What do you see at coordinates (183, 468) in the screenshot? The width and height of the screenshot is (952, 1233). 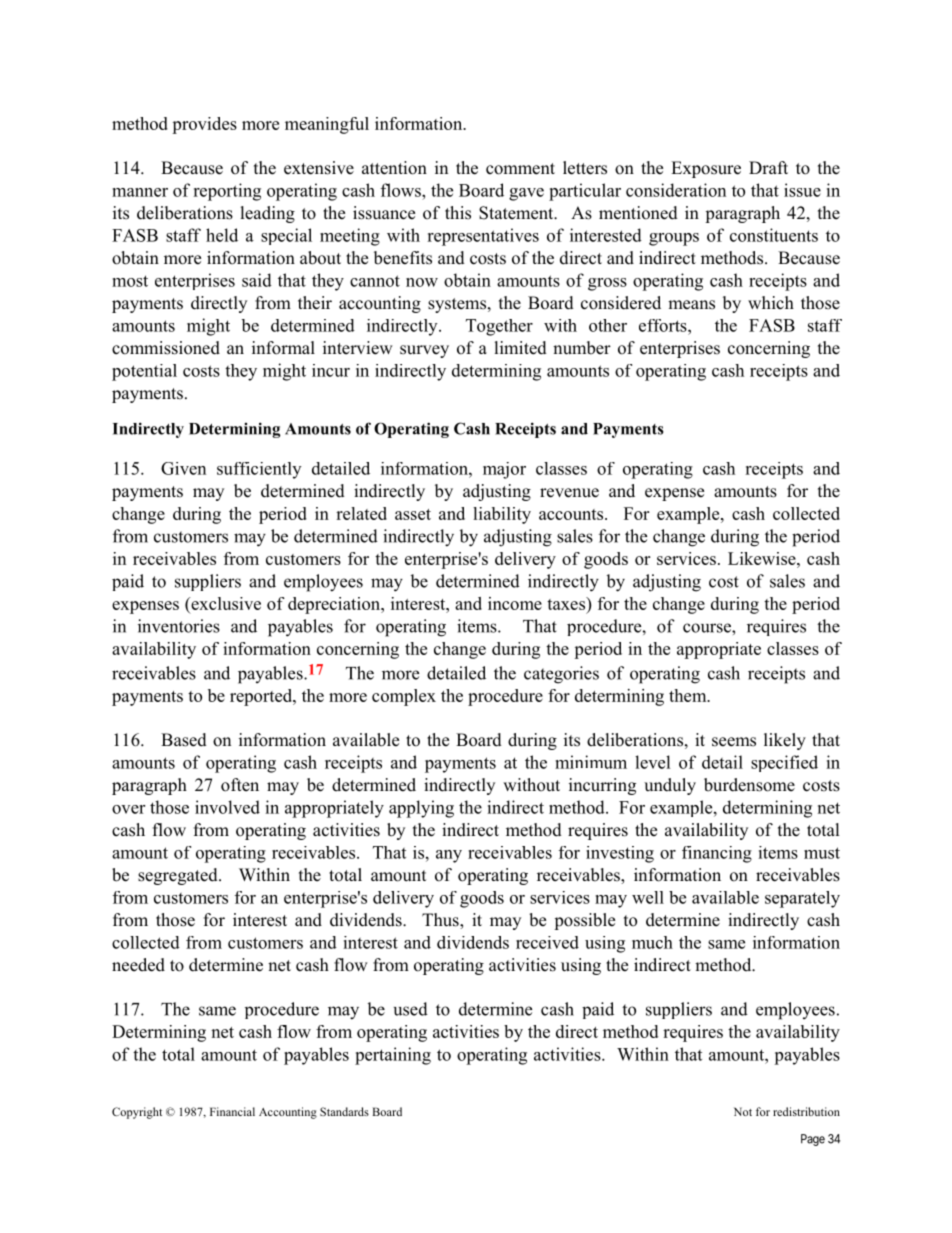 I see `Given` at bounding box center [183, 468].
